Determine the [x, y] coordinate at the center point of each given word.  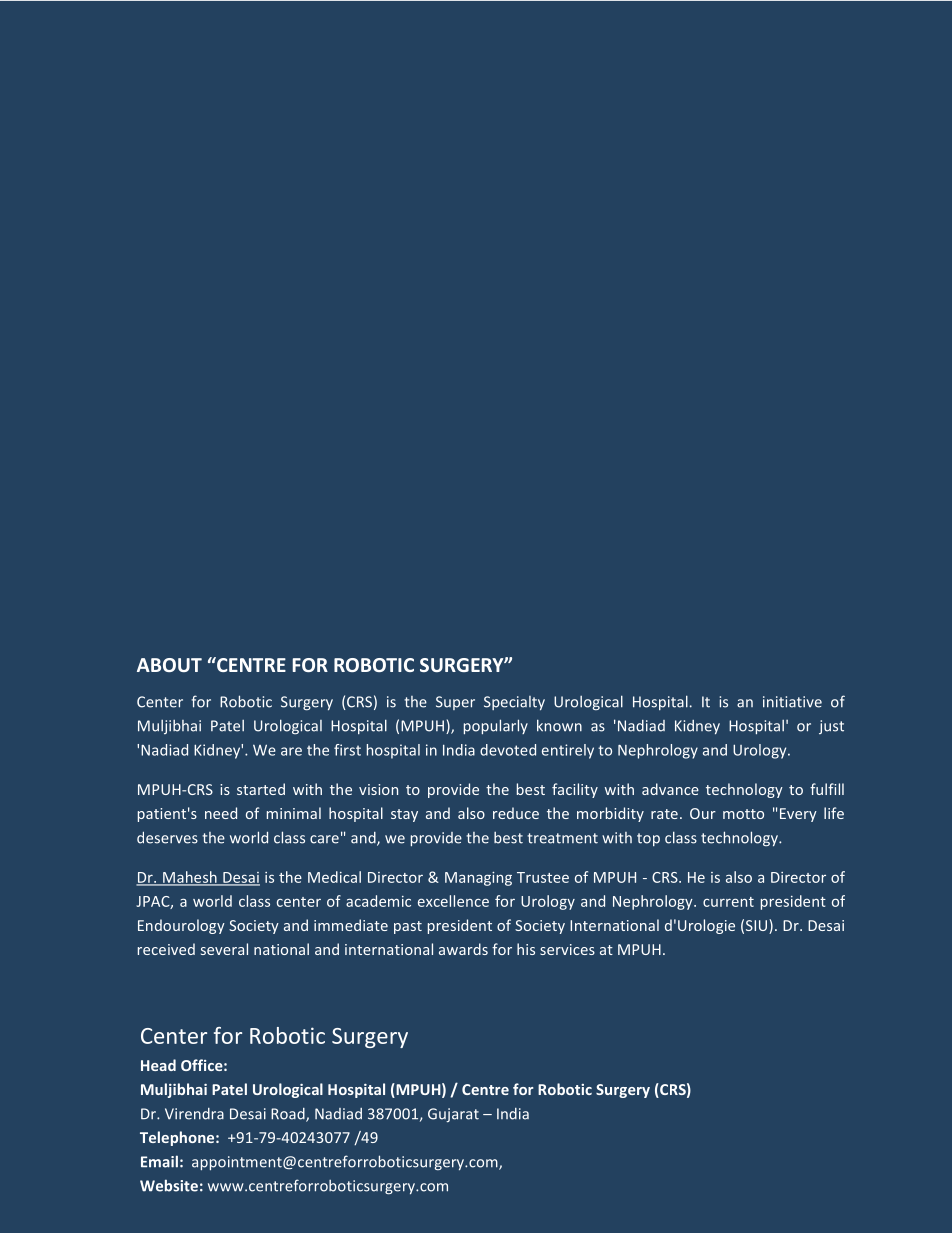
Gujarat [453, 1115]
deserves [167, 838]
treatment [562, 838]
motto [743, 814]
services [567, 949]
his [526, 949]
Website [169, 1185]
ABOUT [169, 665]
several [224, 949]
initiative [792, 702]
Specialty [514, 703]
